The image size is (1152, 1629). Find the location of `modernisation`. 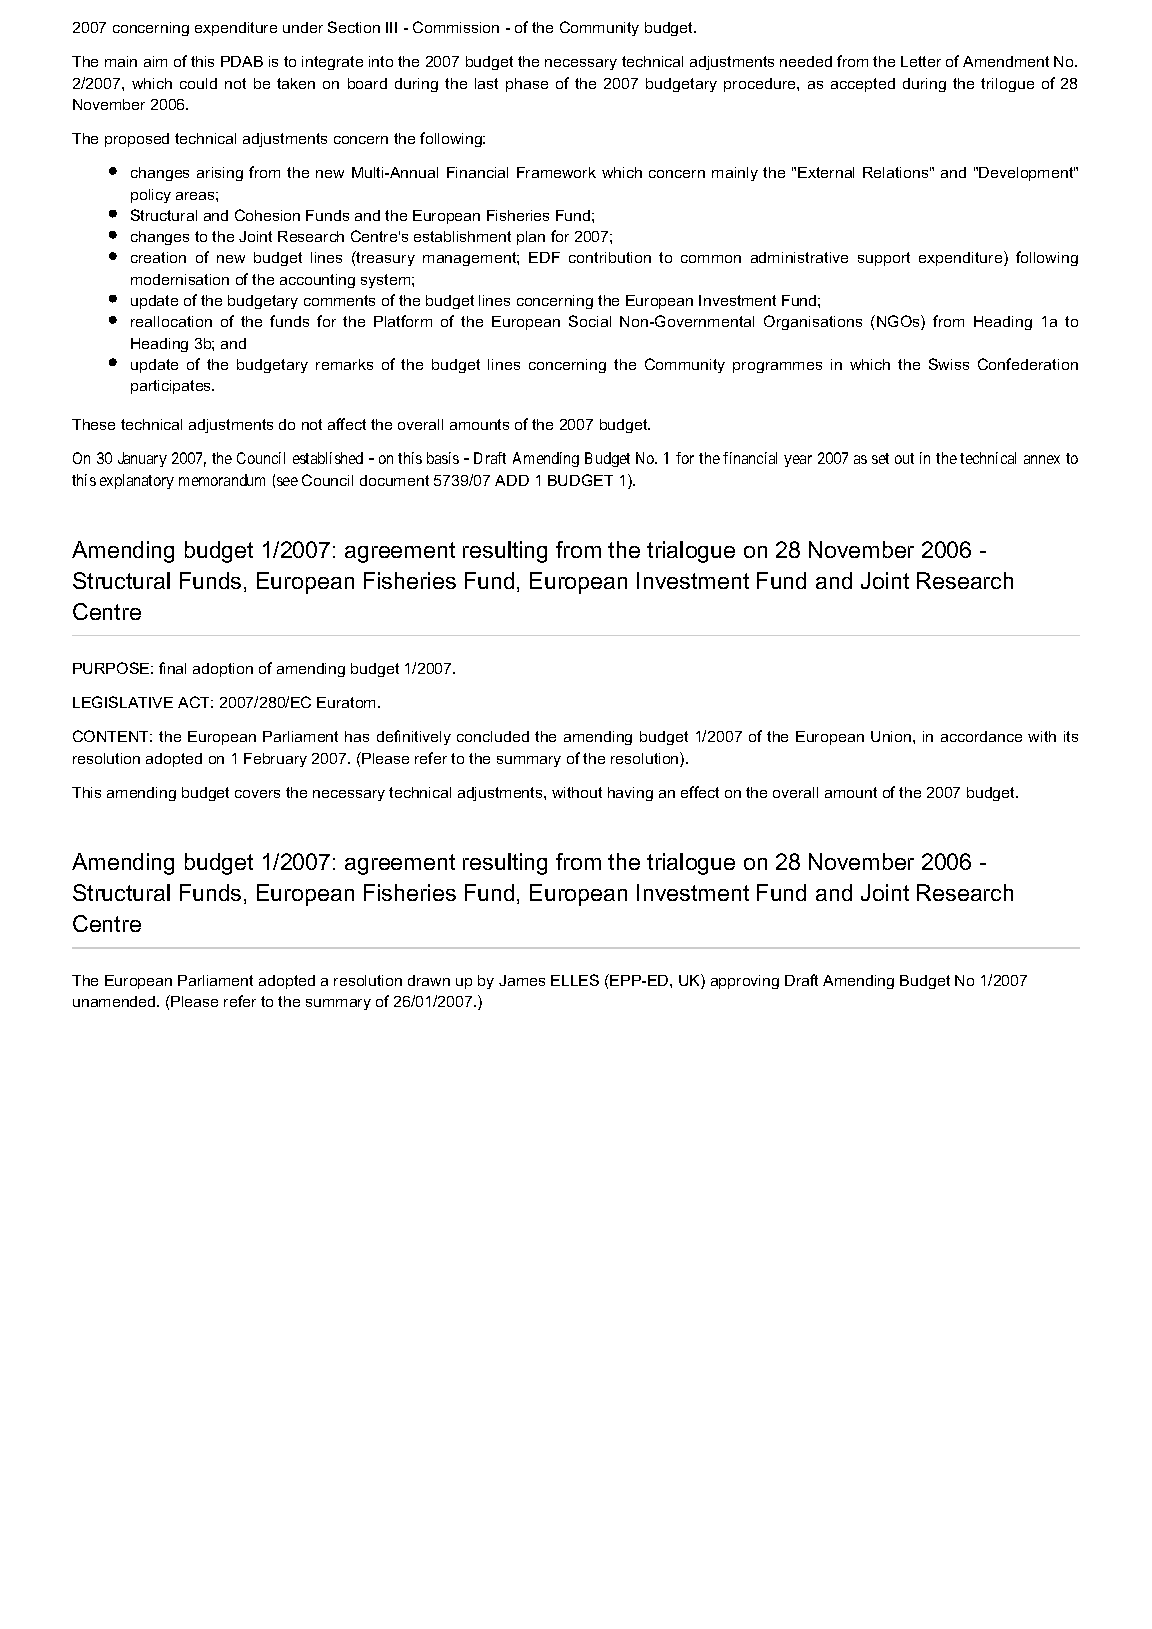

modernisation is located at coordinates (180, 279).
